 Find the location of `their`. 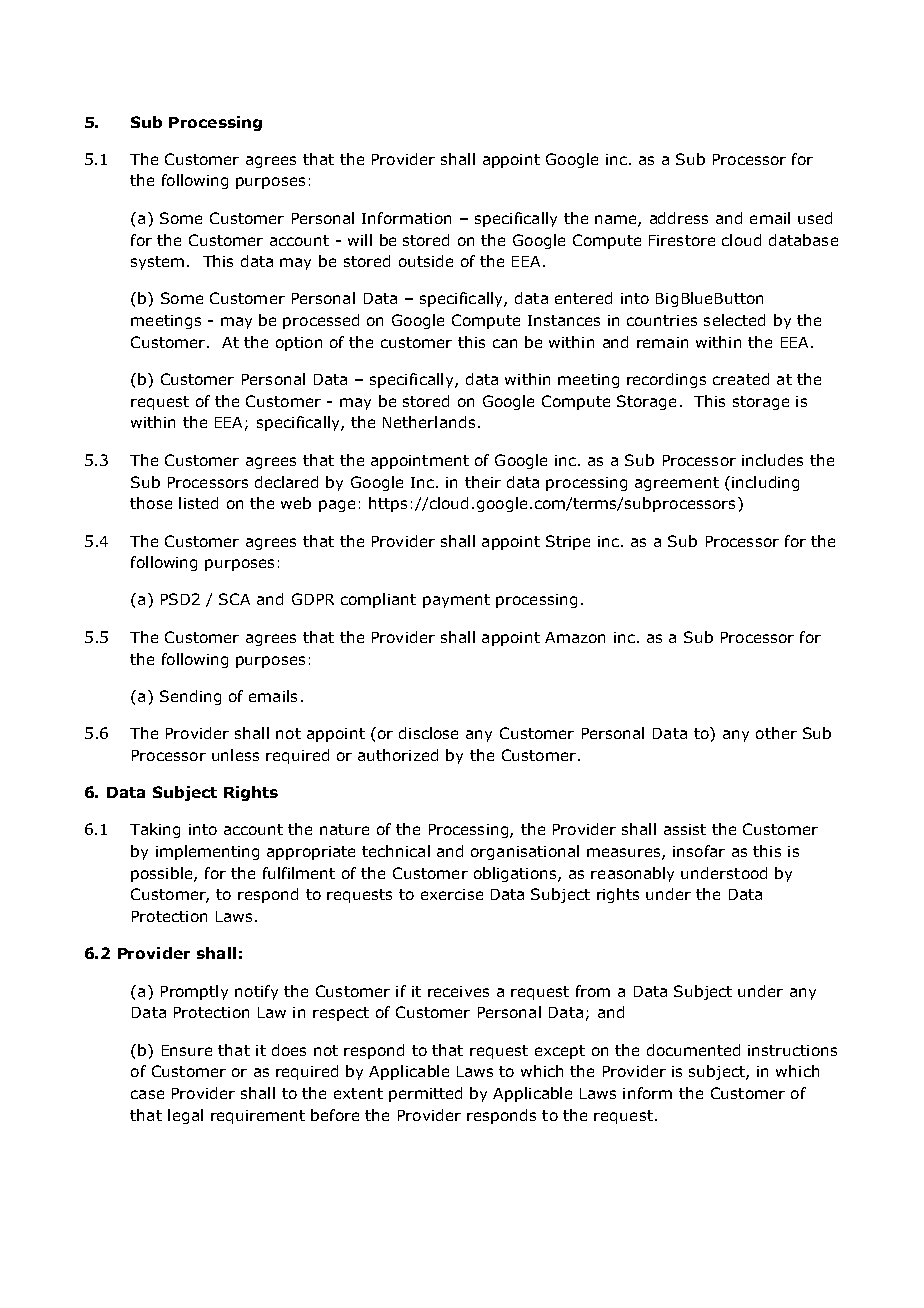

their is located at coordinates (483, 482).
